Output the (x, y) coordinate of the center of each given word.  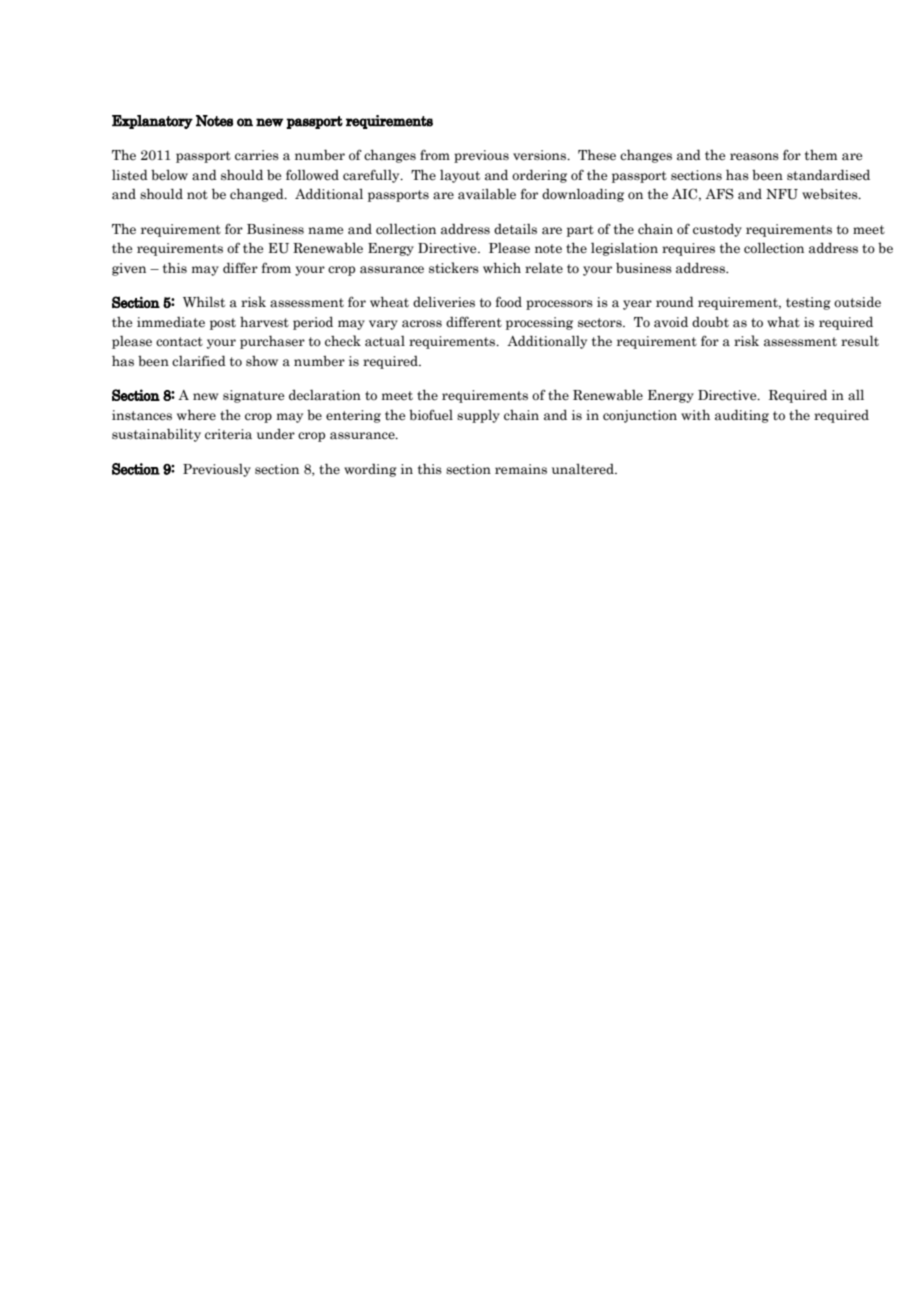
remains (521, 469)
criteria (228, 434)
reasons (754, 157)
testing (808, 303)
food (509, 302)
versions (541, 155)
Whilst (204, 301)
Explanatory (152, 122)
